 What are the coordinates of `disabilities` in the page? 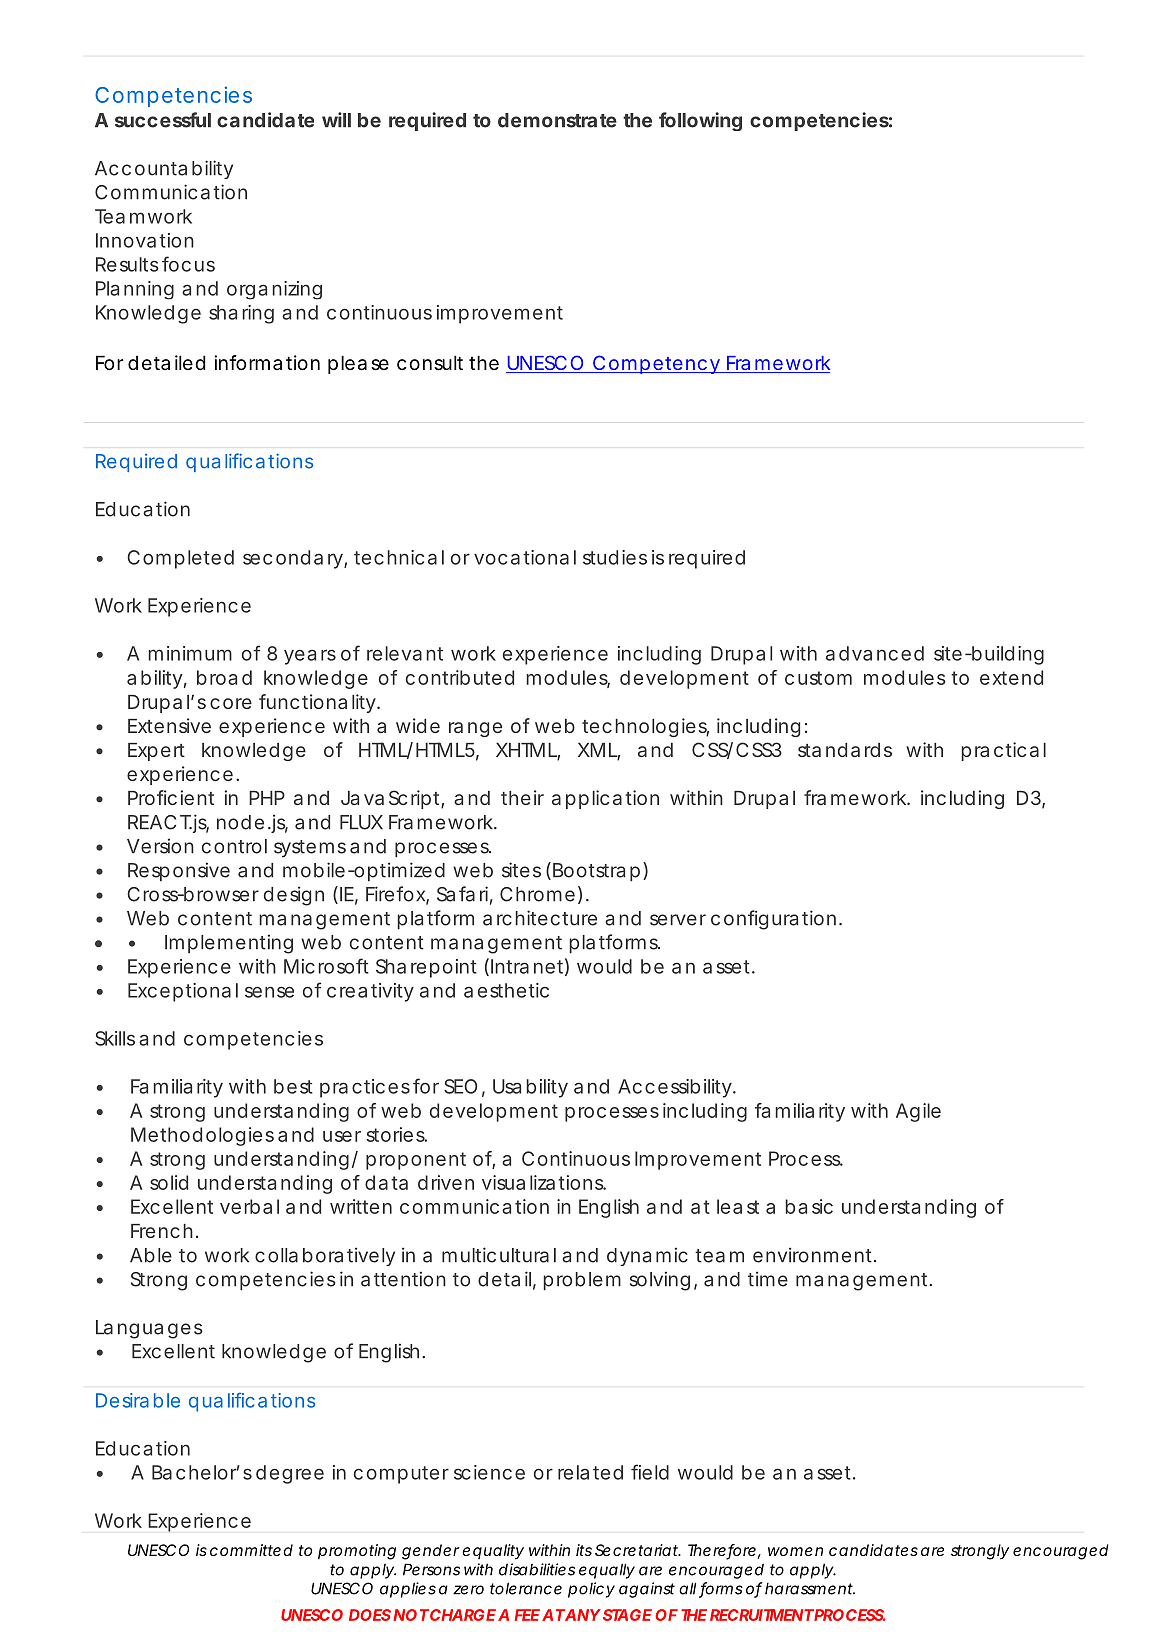 It's located at (537, 1569).
